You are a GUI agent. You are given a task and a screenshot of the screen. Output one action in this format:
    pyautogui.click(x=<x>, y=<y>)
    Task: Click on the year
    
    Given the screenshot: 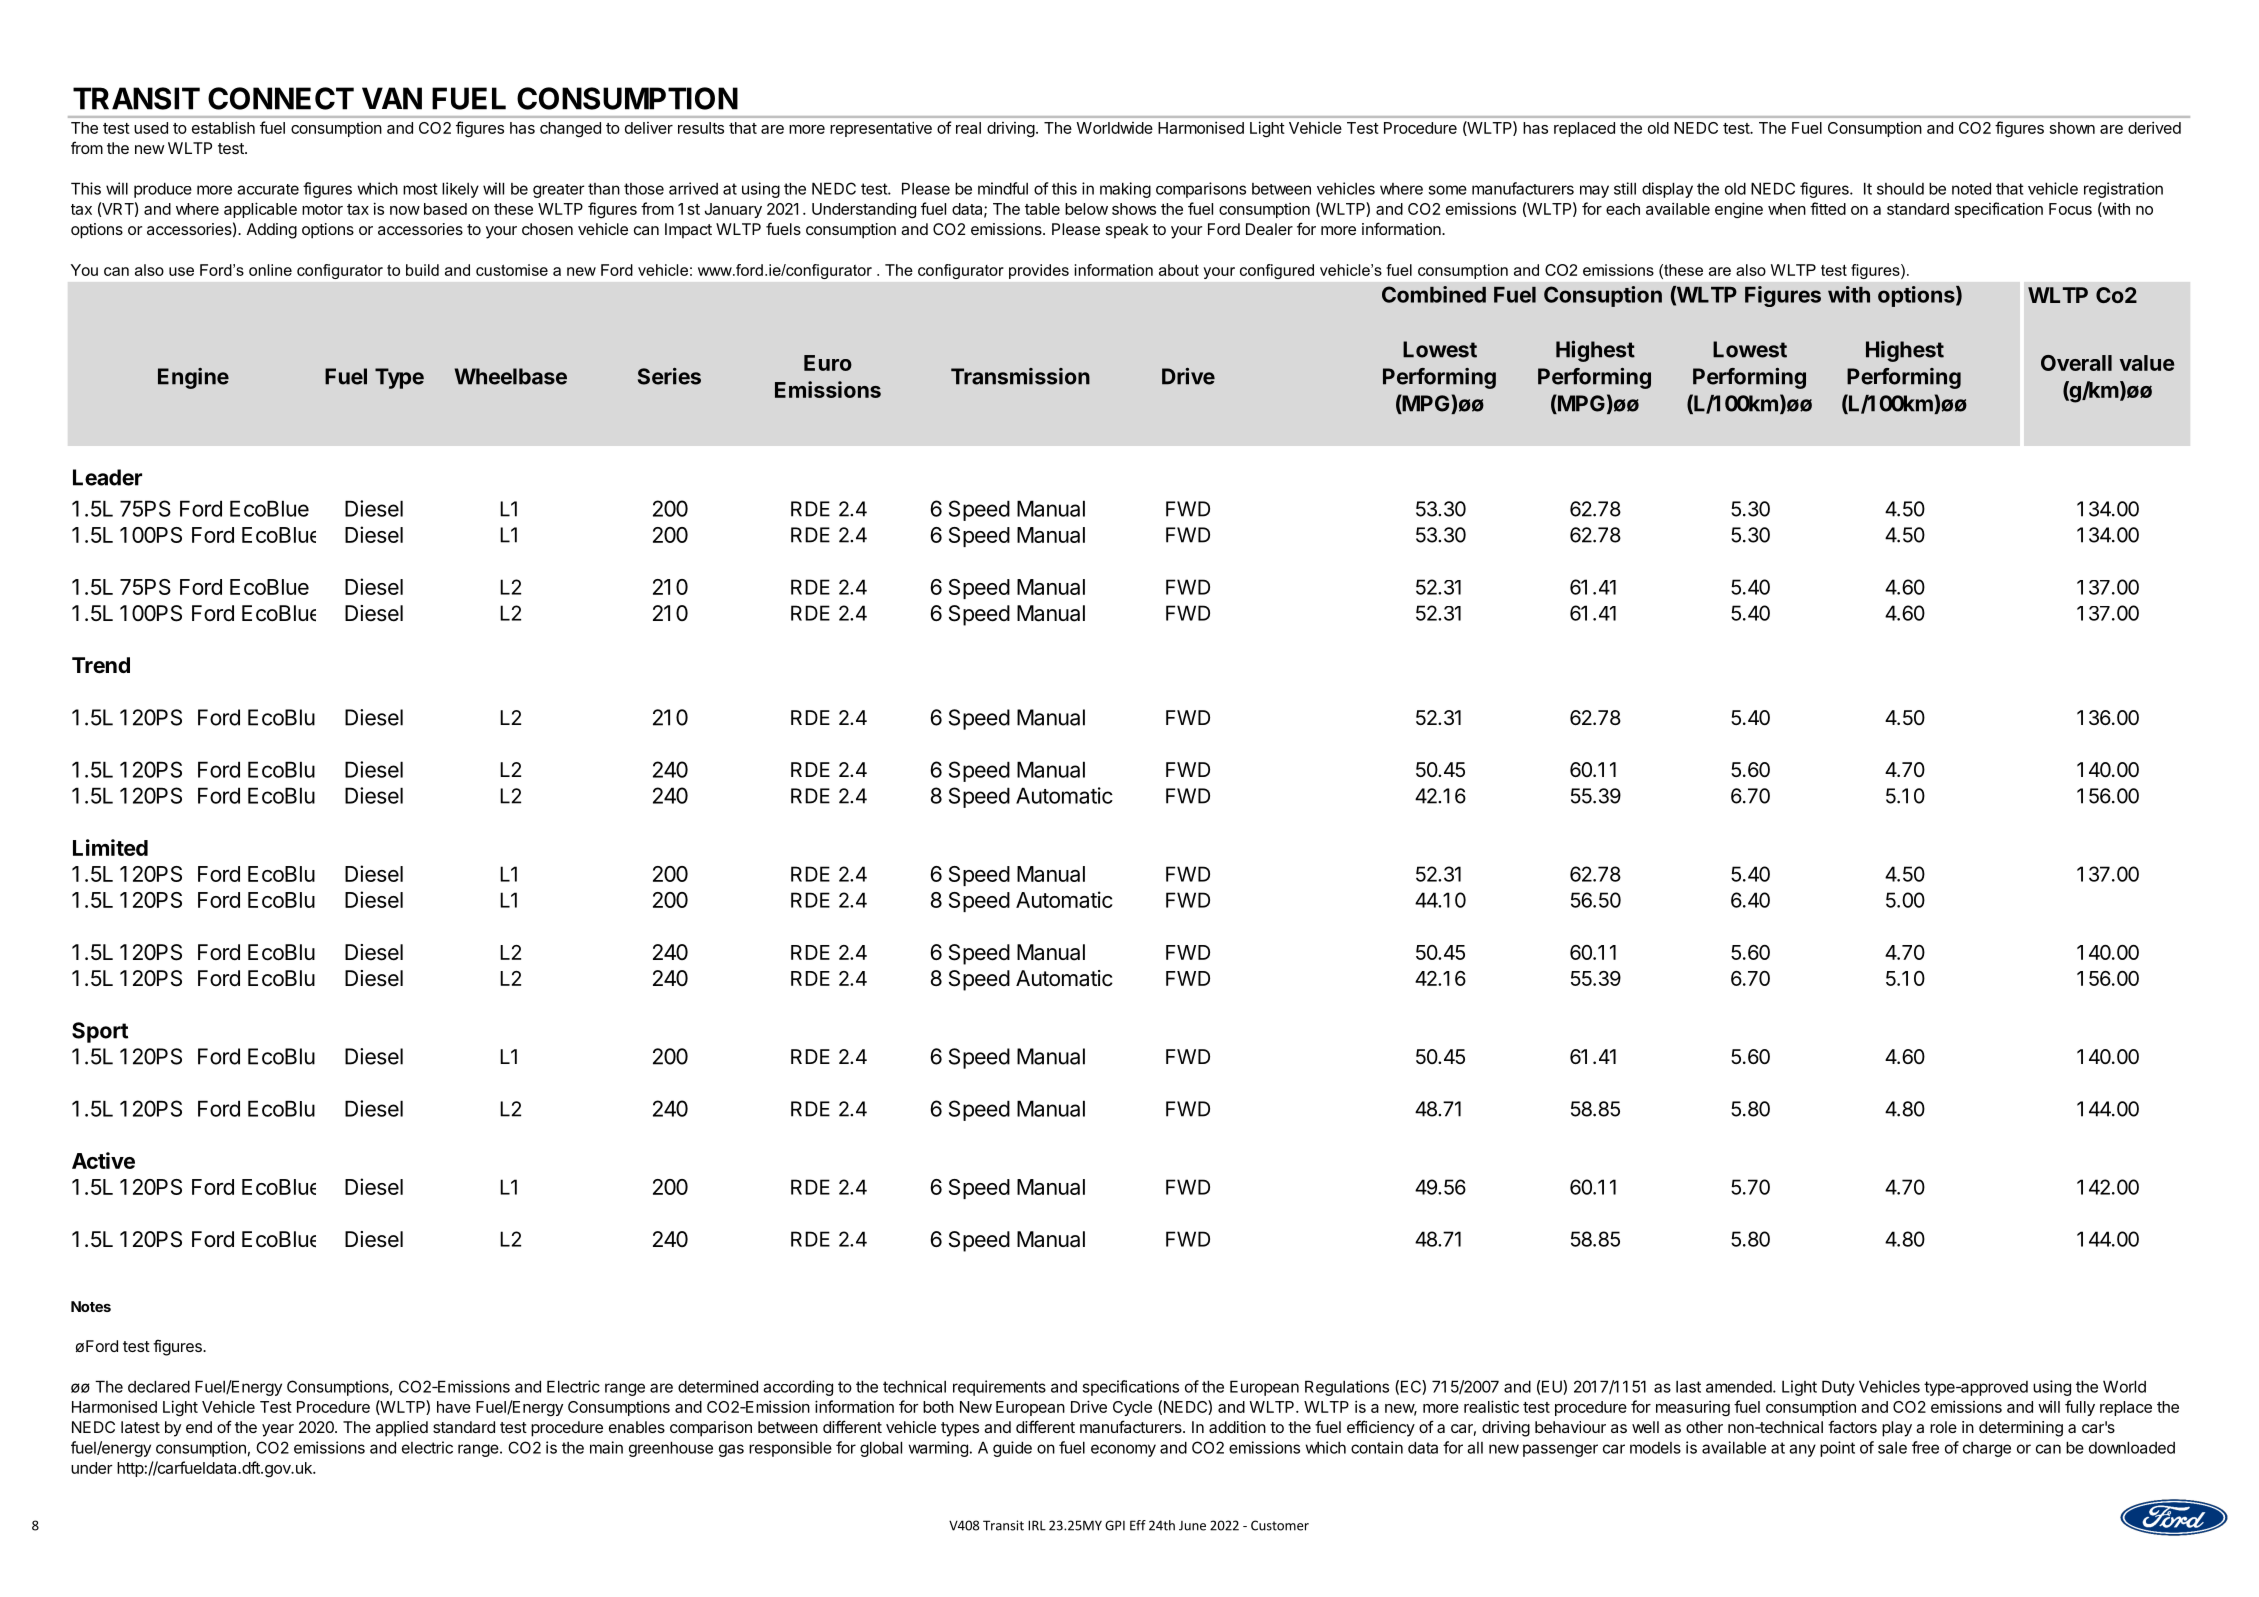 What is the action you would take?
    pyautogui.click(x=278, y=1430)
